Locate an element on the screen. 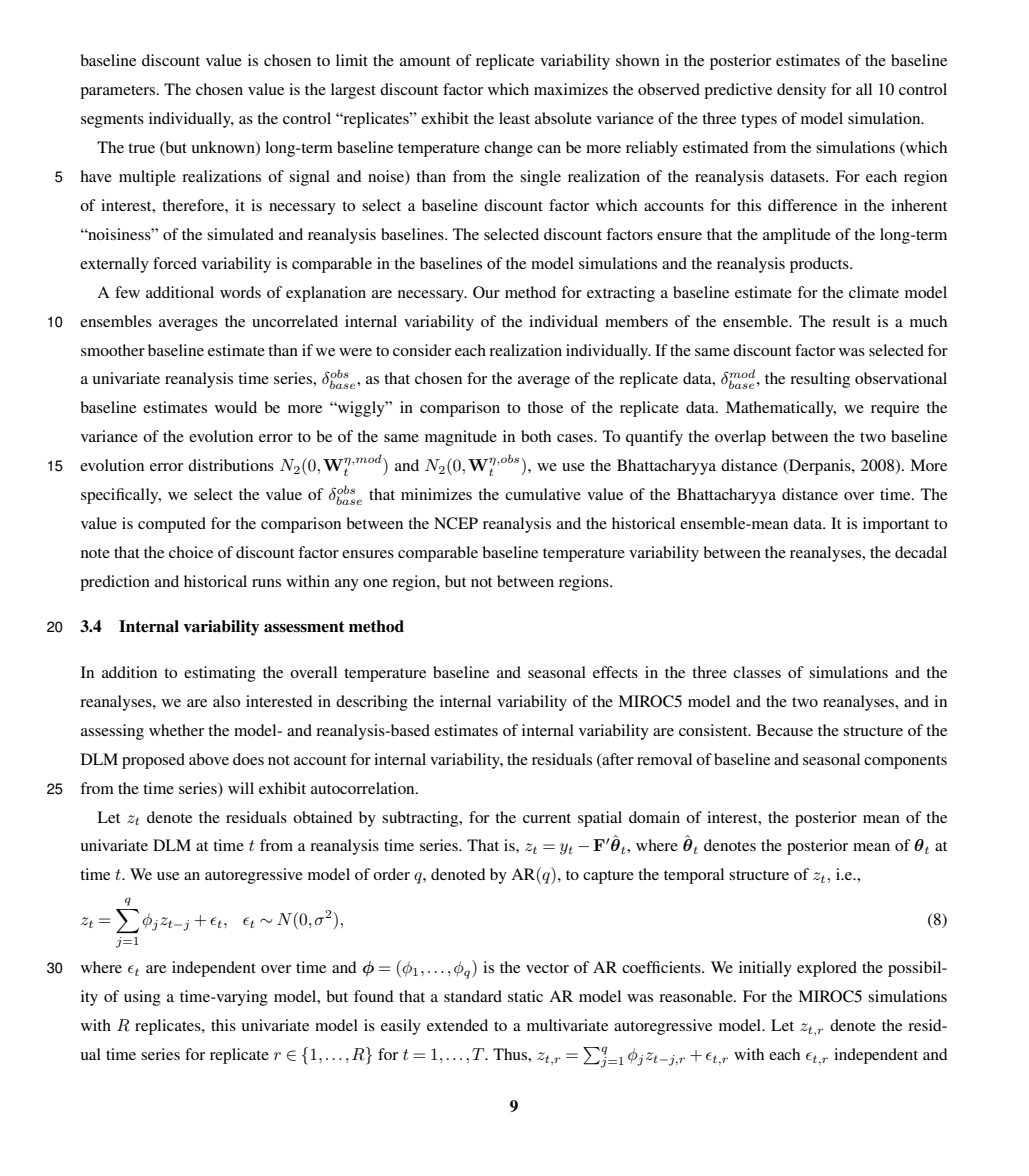  cumulative is located at coordinates (543, 494).
